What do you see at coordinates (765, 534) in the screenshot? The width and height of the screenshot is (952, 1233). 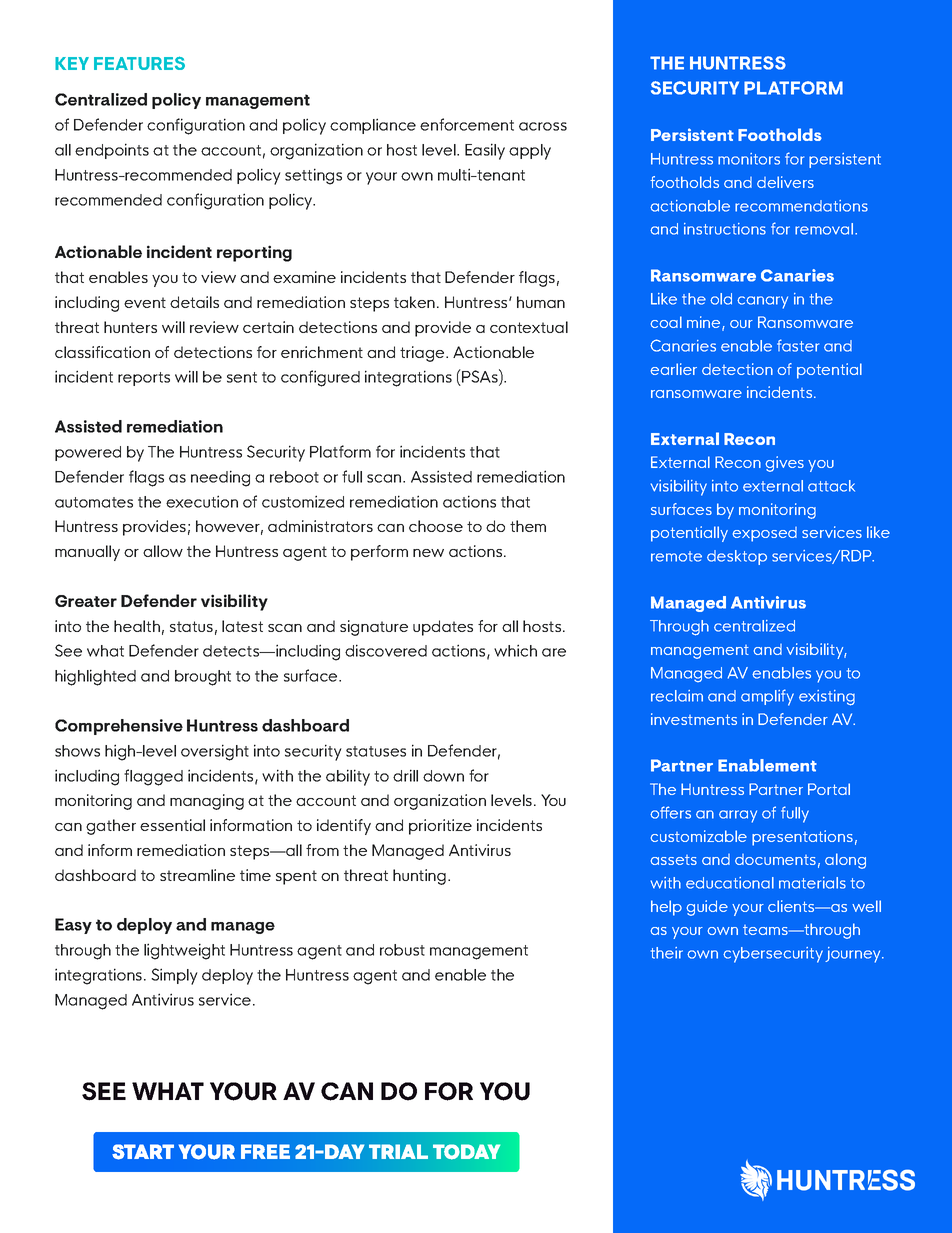 I see `exposed` at bounding box center [765, 534].
